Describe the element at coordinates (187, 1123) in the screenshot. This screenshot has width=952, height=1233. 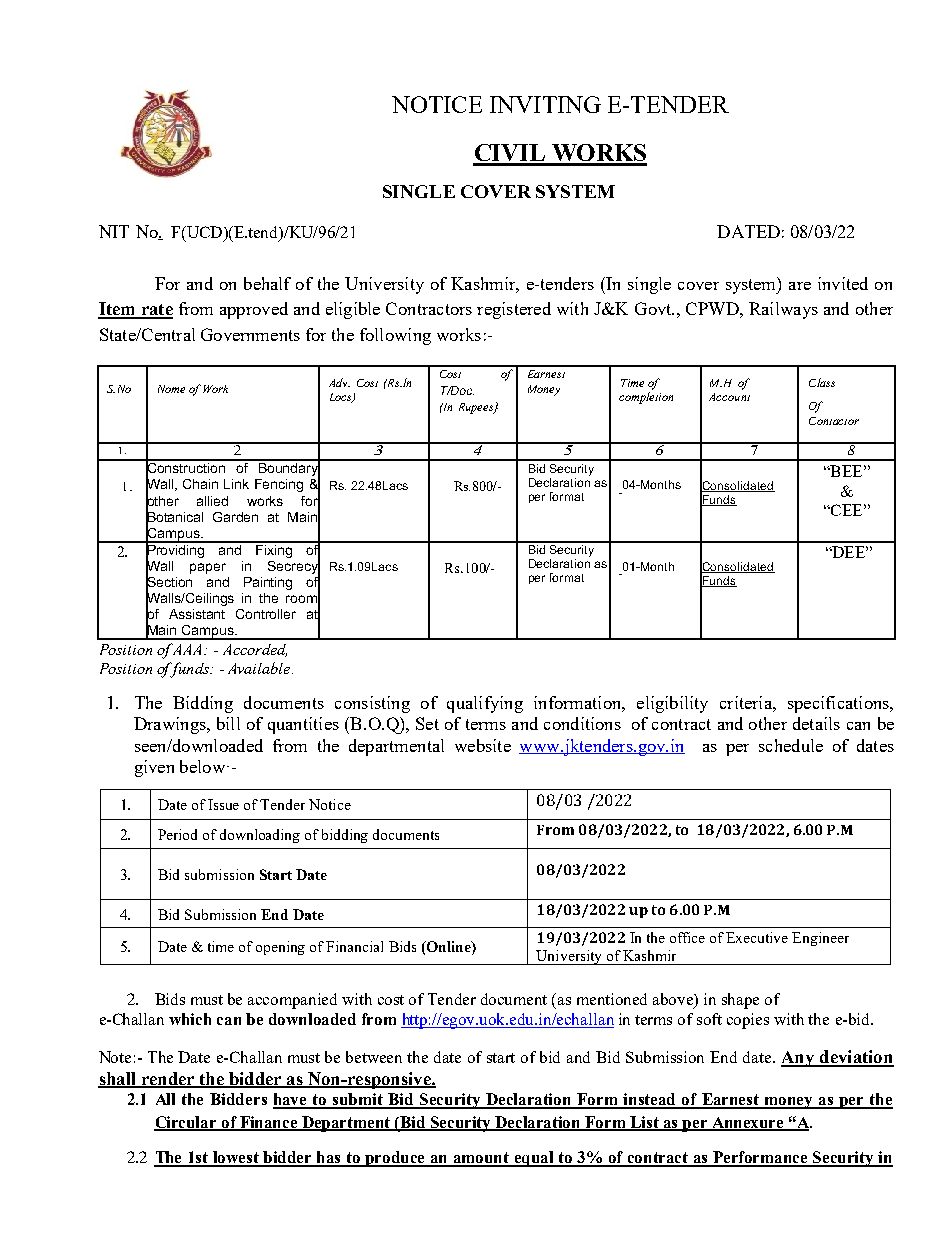
I see `Circular` at that location.
